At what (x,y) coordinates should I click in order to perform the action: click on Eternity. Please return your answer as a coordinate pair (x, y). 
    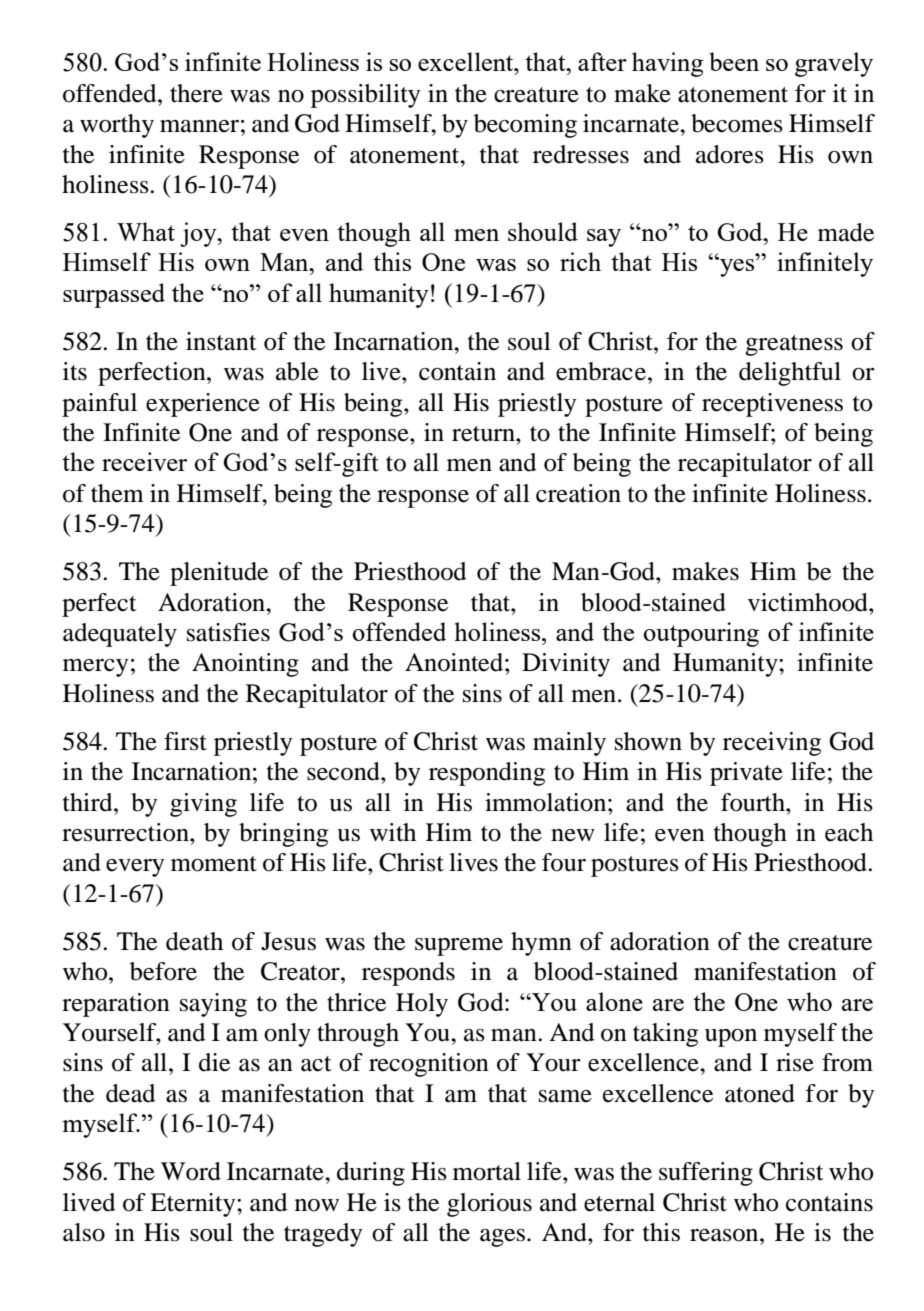
    Looking at the image, I should click on (194, 1205).
